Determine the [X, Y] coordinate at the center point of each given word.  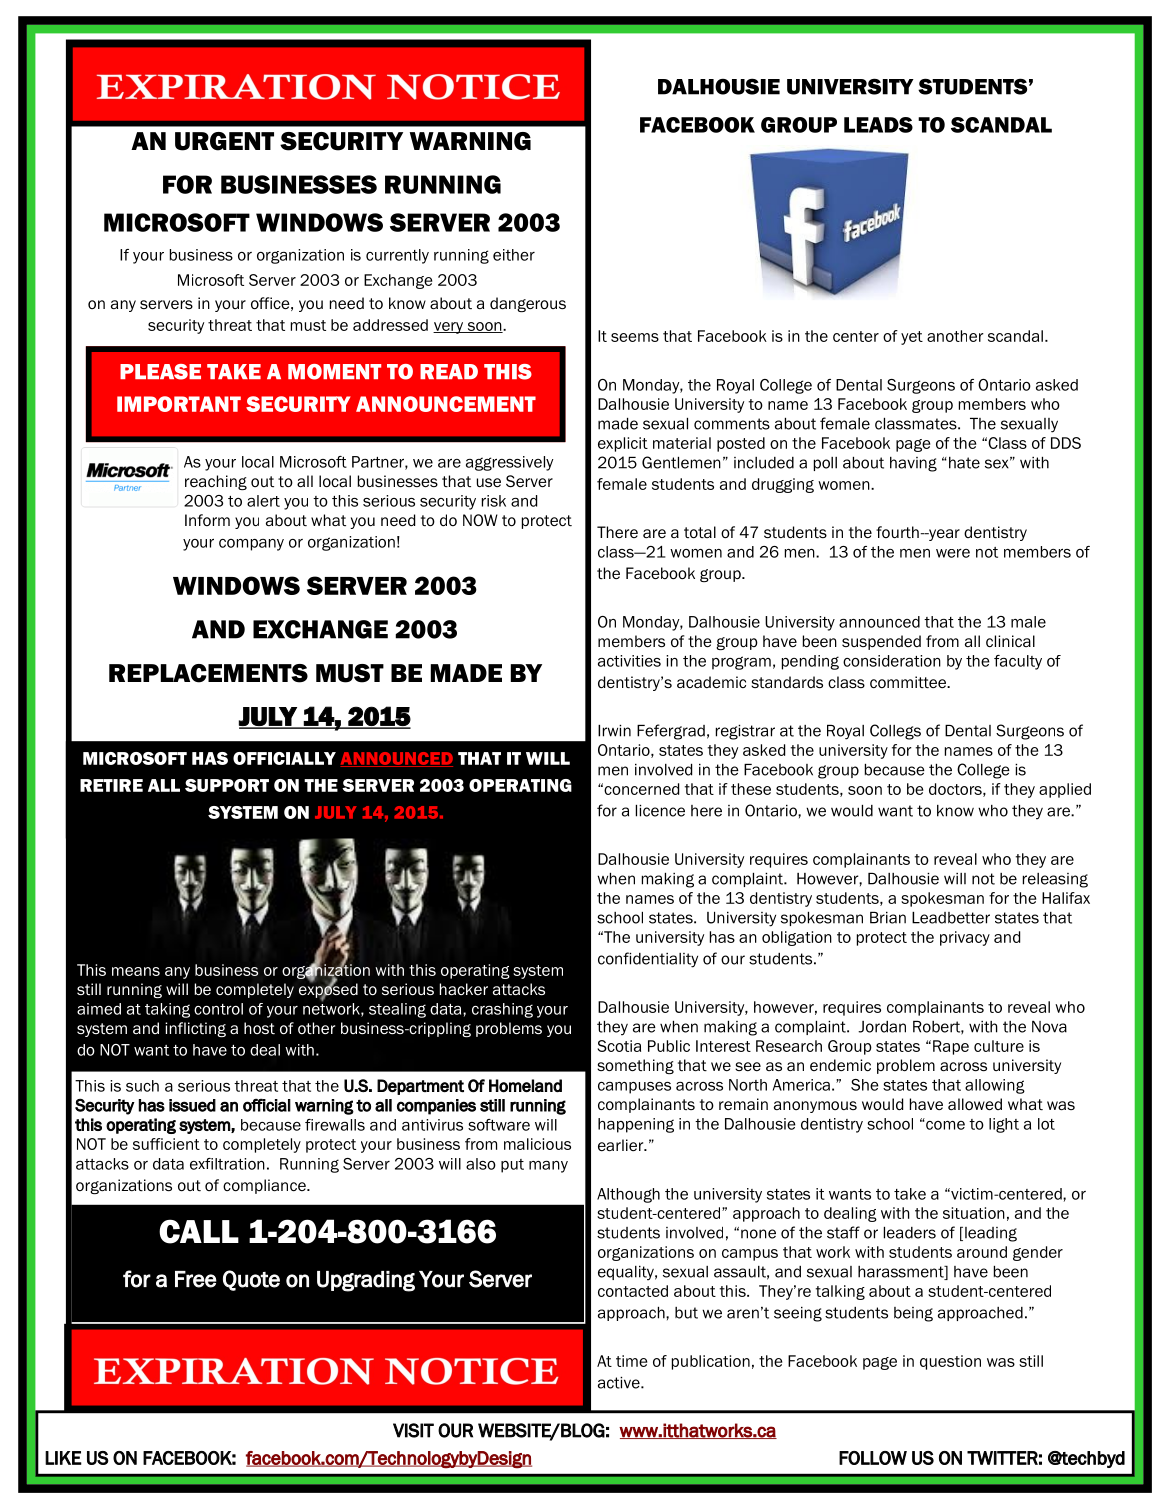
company [251, 545]
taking [167, 1010]
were [953, 553]
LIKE [63, 1458]
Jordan [882, 1027]
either [514, 255]
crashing [502, 1010]
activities [629, 661]
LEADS [878, 125]
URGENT [224, 141]
